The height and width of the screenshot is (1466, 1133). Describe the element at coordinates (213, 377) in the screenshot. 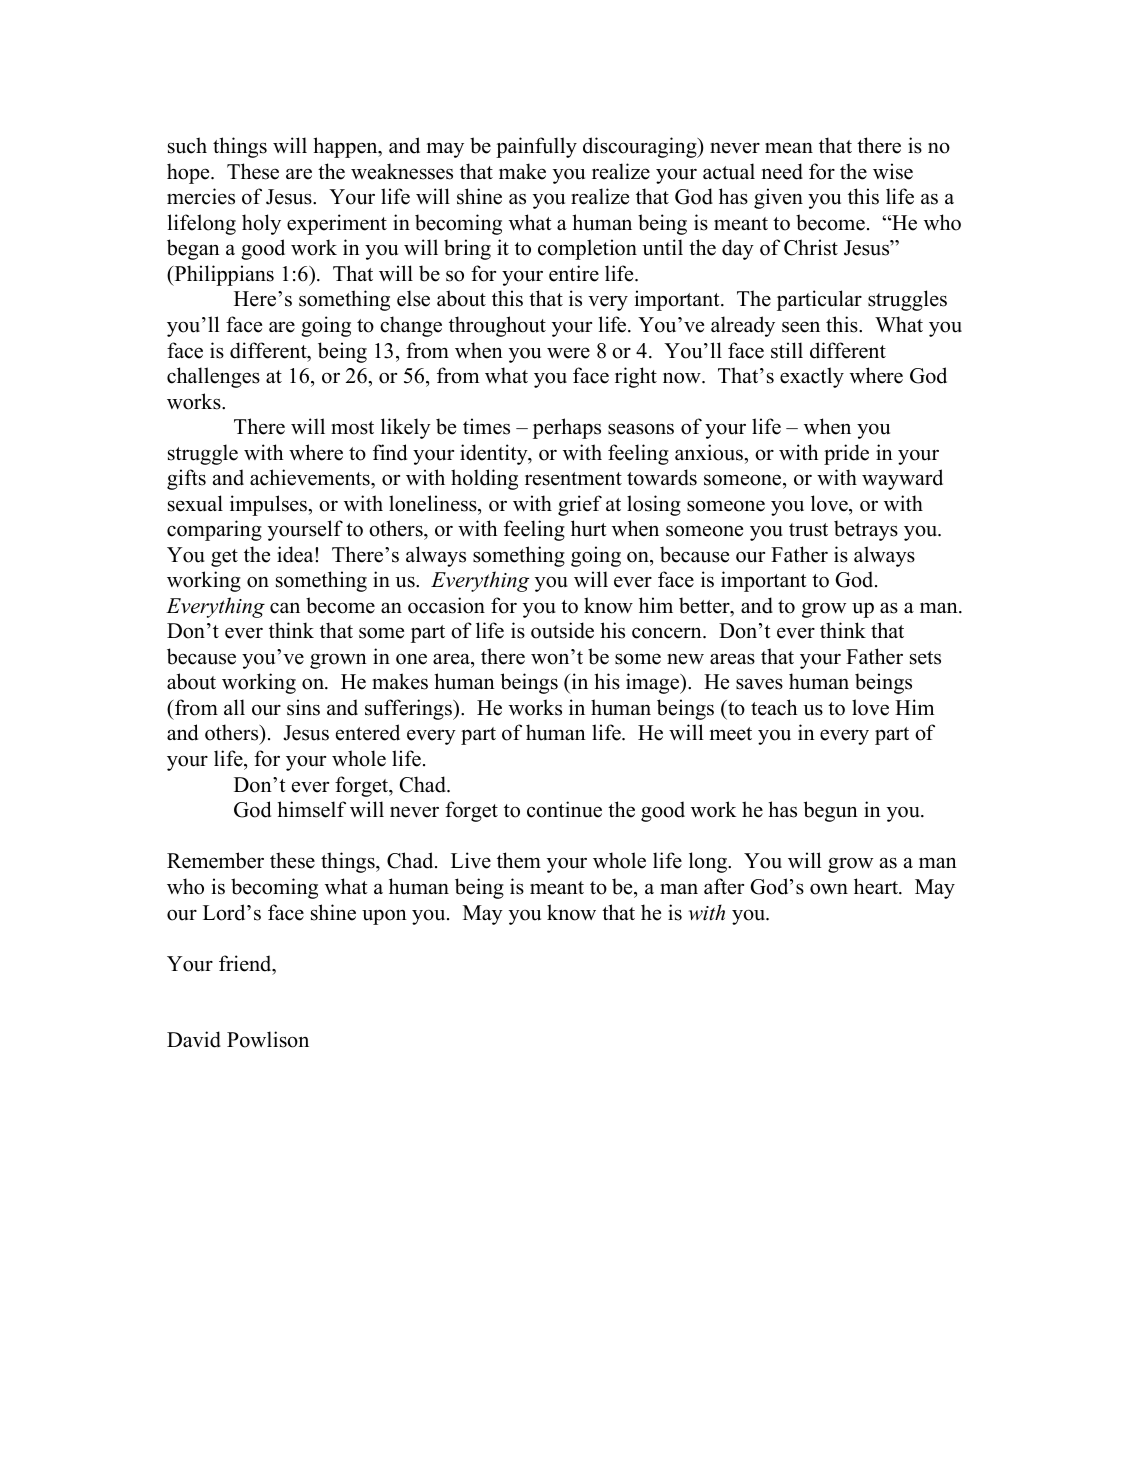

I see `challenges` at that location.
